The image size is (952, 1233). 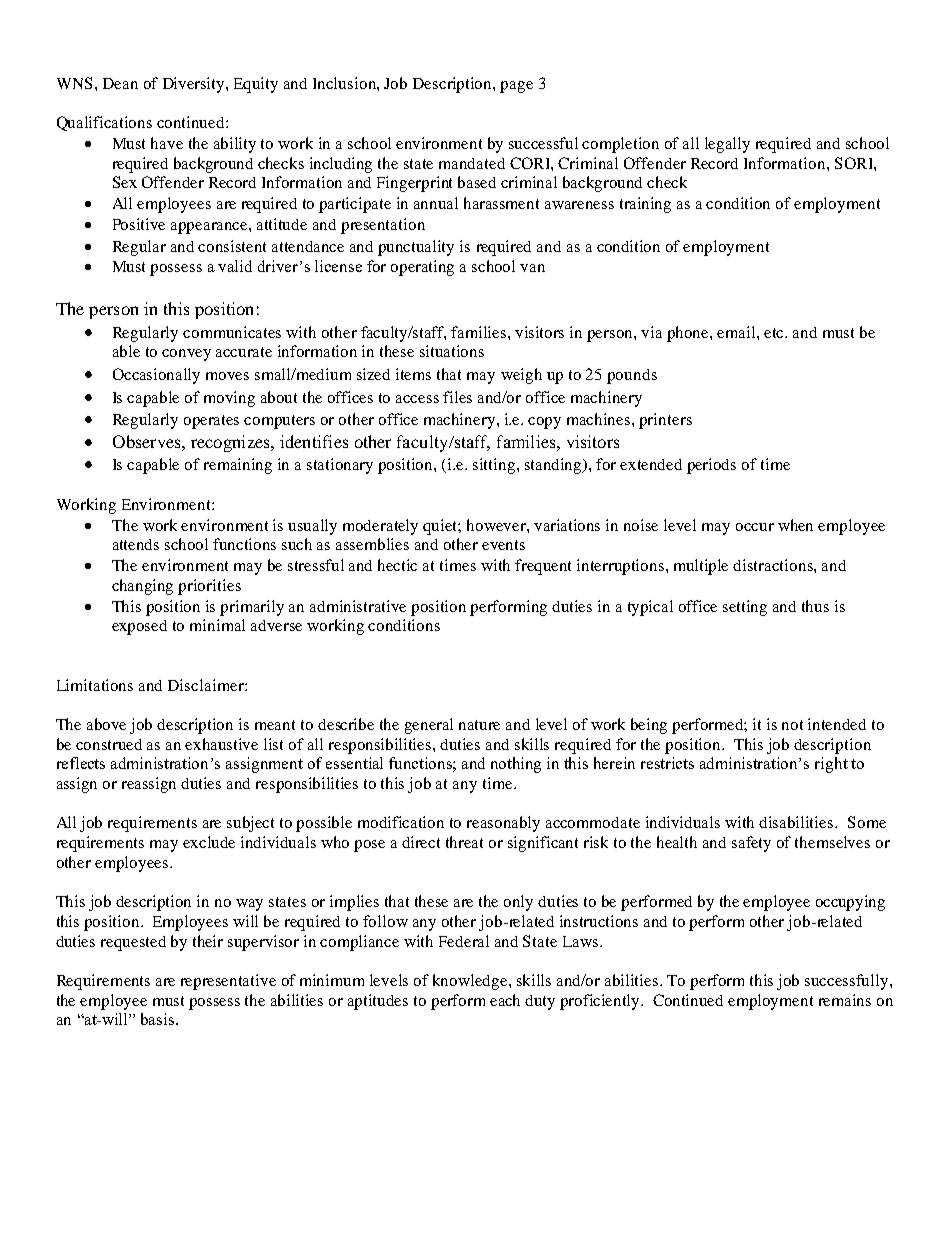 What do you see at coordinates (159, 1019) in the image?
I see `basis` at bounding box center [159, 1019].
